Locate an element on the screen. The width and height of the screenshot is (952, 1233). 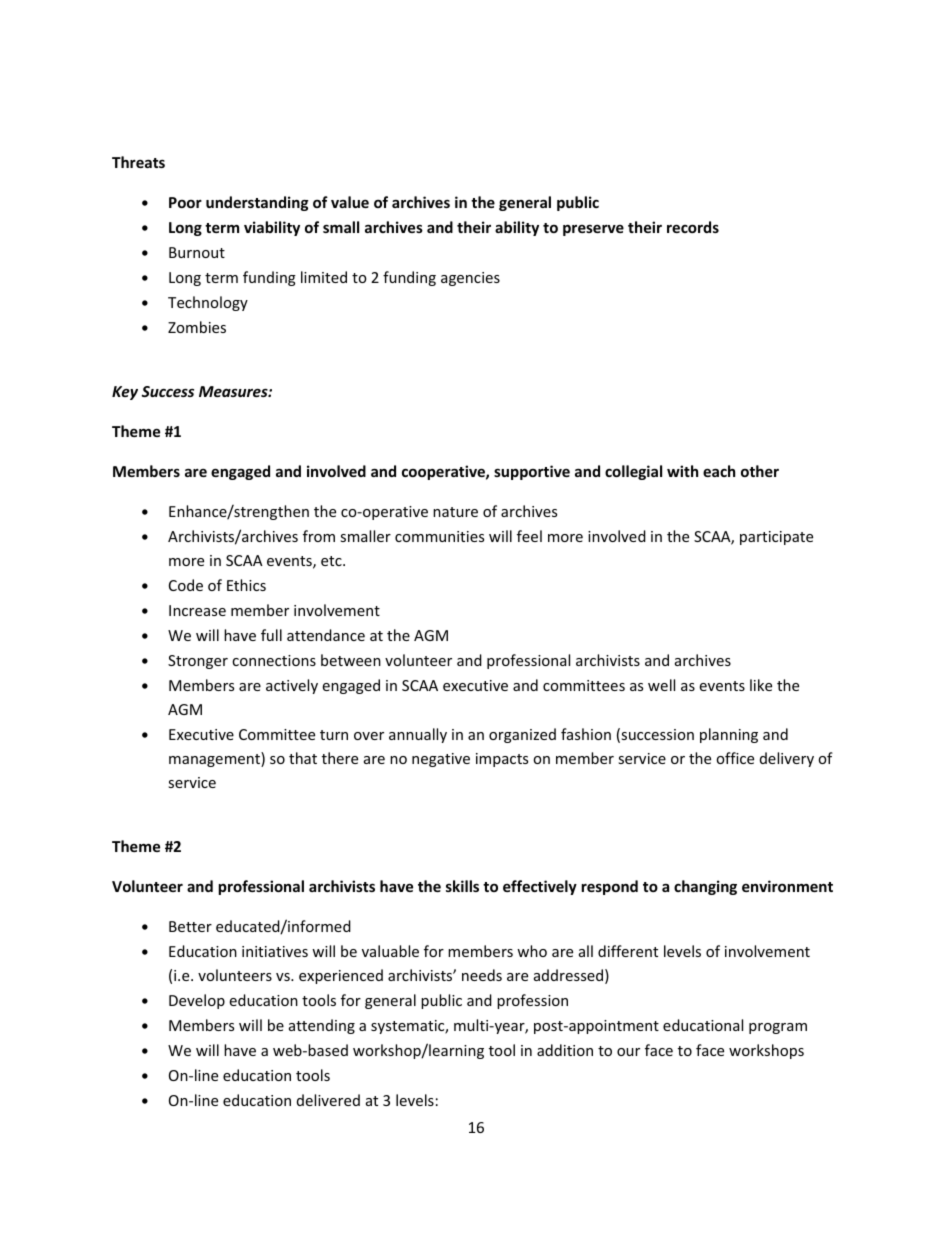
between is located at coordinates (351, 660).
